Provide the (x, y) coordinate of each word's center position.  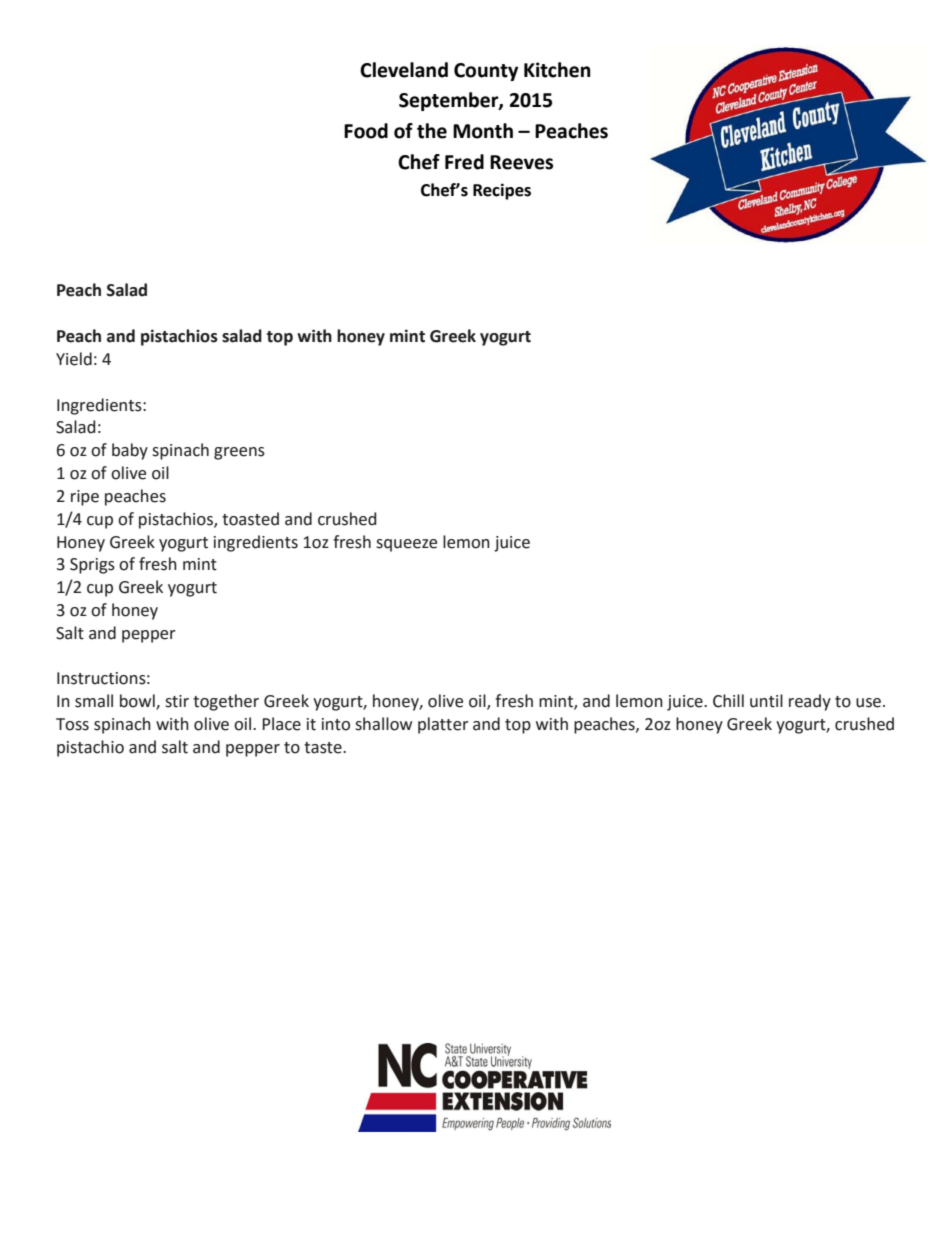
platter (443, 725)
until (766, 701)
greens (239, 453)
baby (130, 451)
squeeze (406, 545)
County (486, 72)
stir (177, 701)
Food (366, 131)
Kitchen (557, 70)
